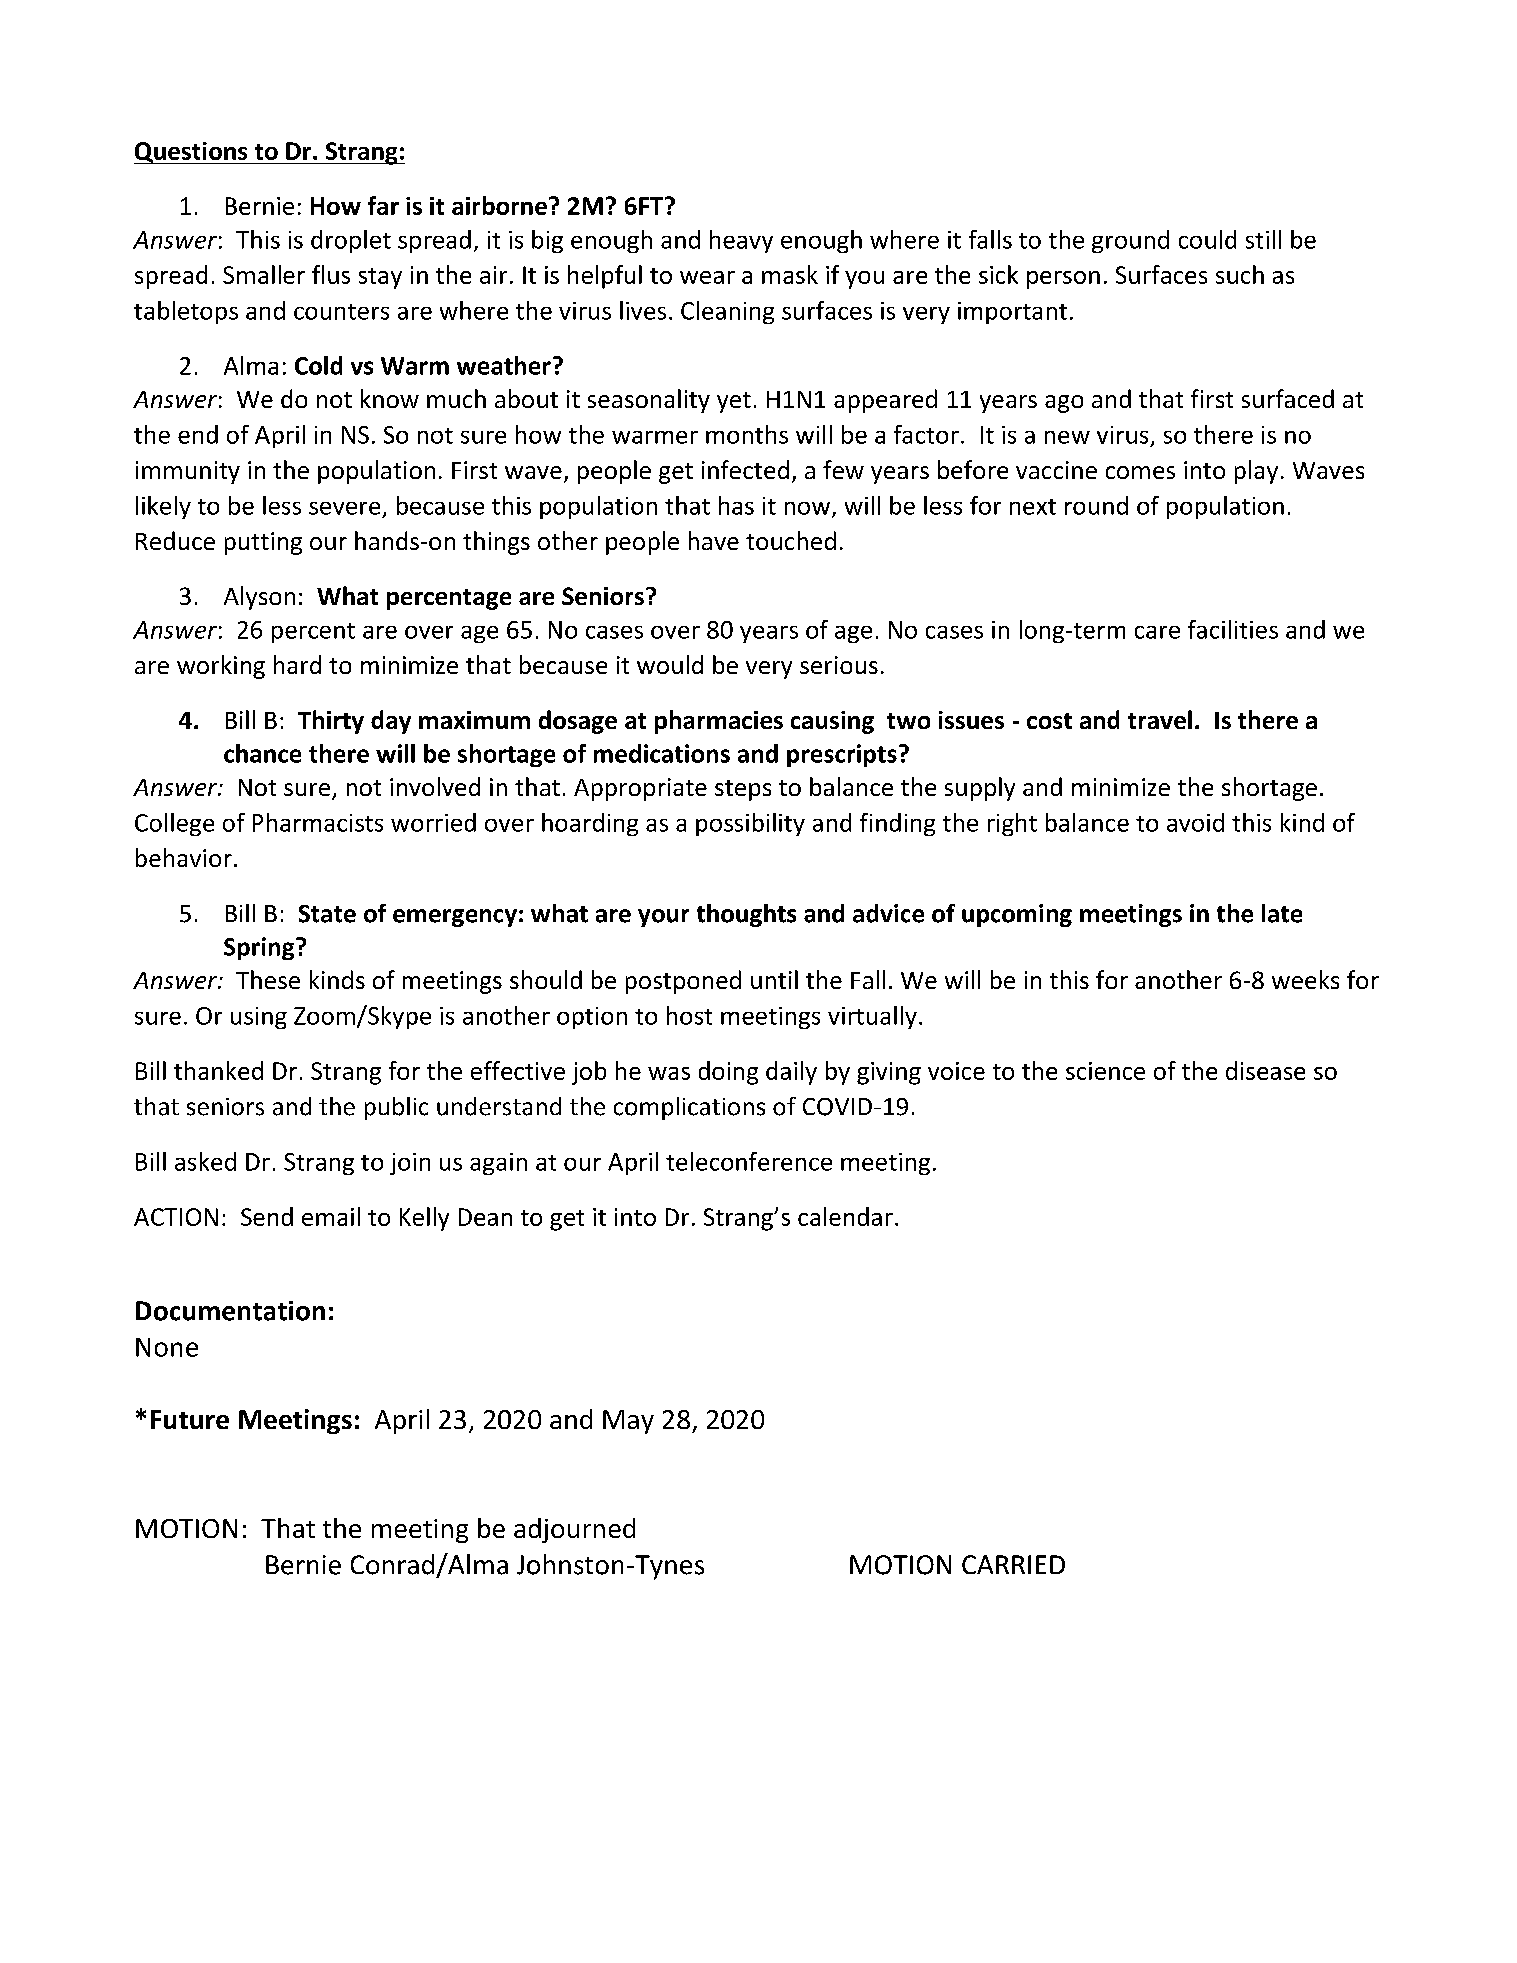  I want to click on May, so click(628, 1422).
